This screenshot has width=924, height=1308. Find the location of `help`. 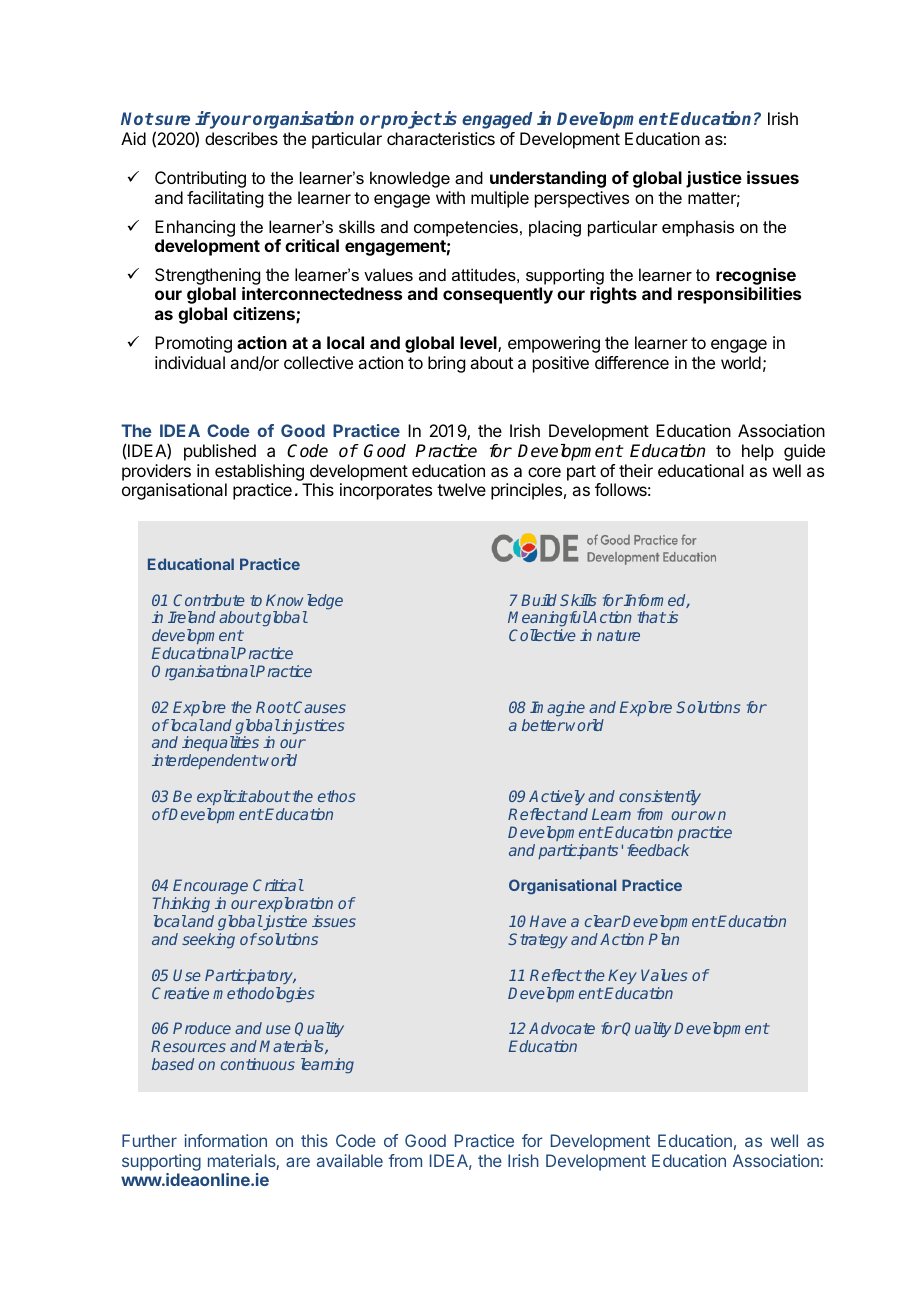

help is located at coordinates (758, 452).
